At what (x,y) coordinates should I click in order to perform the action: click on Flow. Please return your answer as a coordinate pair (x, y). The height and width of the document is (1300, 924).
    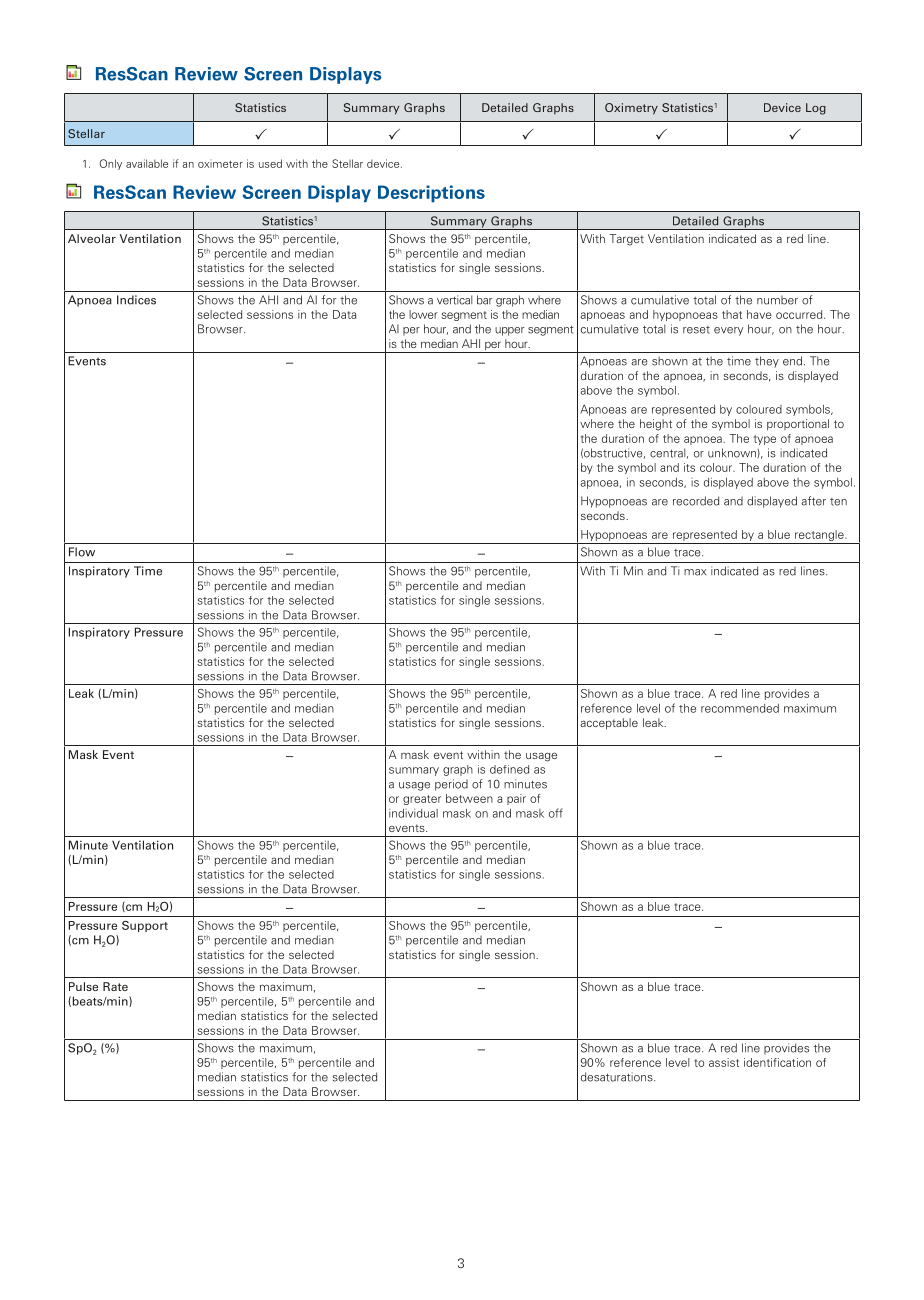
    Looking at the image, I should click on (82, 552).
